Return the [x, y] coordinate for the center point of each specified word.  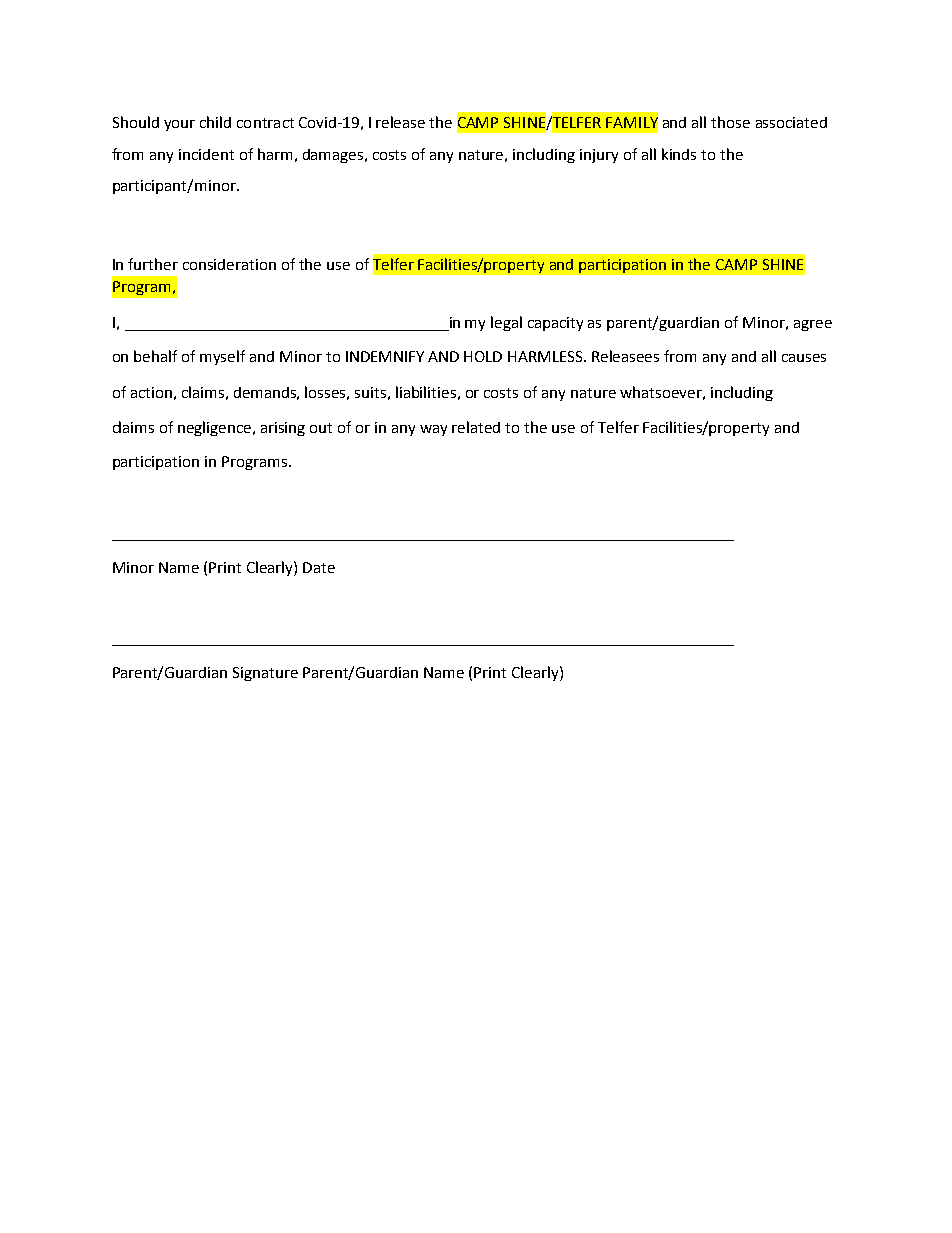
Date [319, 567]
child [215, 122]
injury [599, 156]
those [730, 122]
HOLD [483, 356]
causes [804, 358]
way [433, 430]
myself [222, 357]
